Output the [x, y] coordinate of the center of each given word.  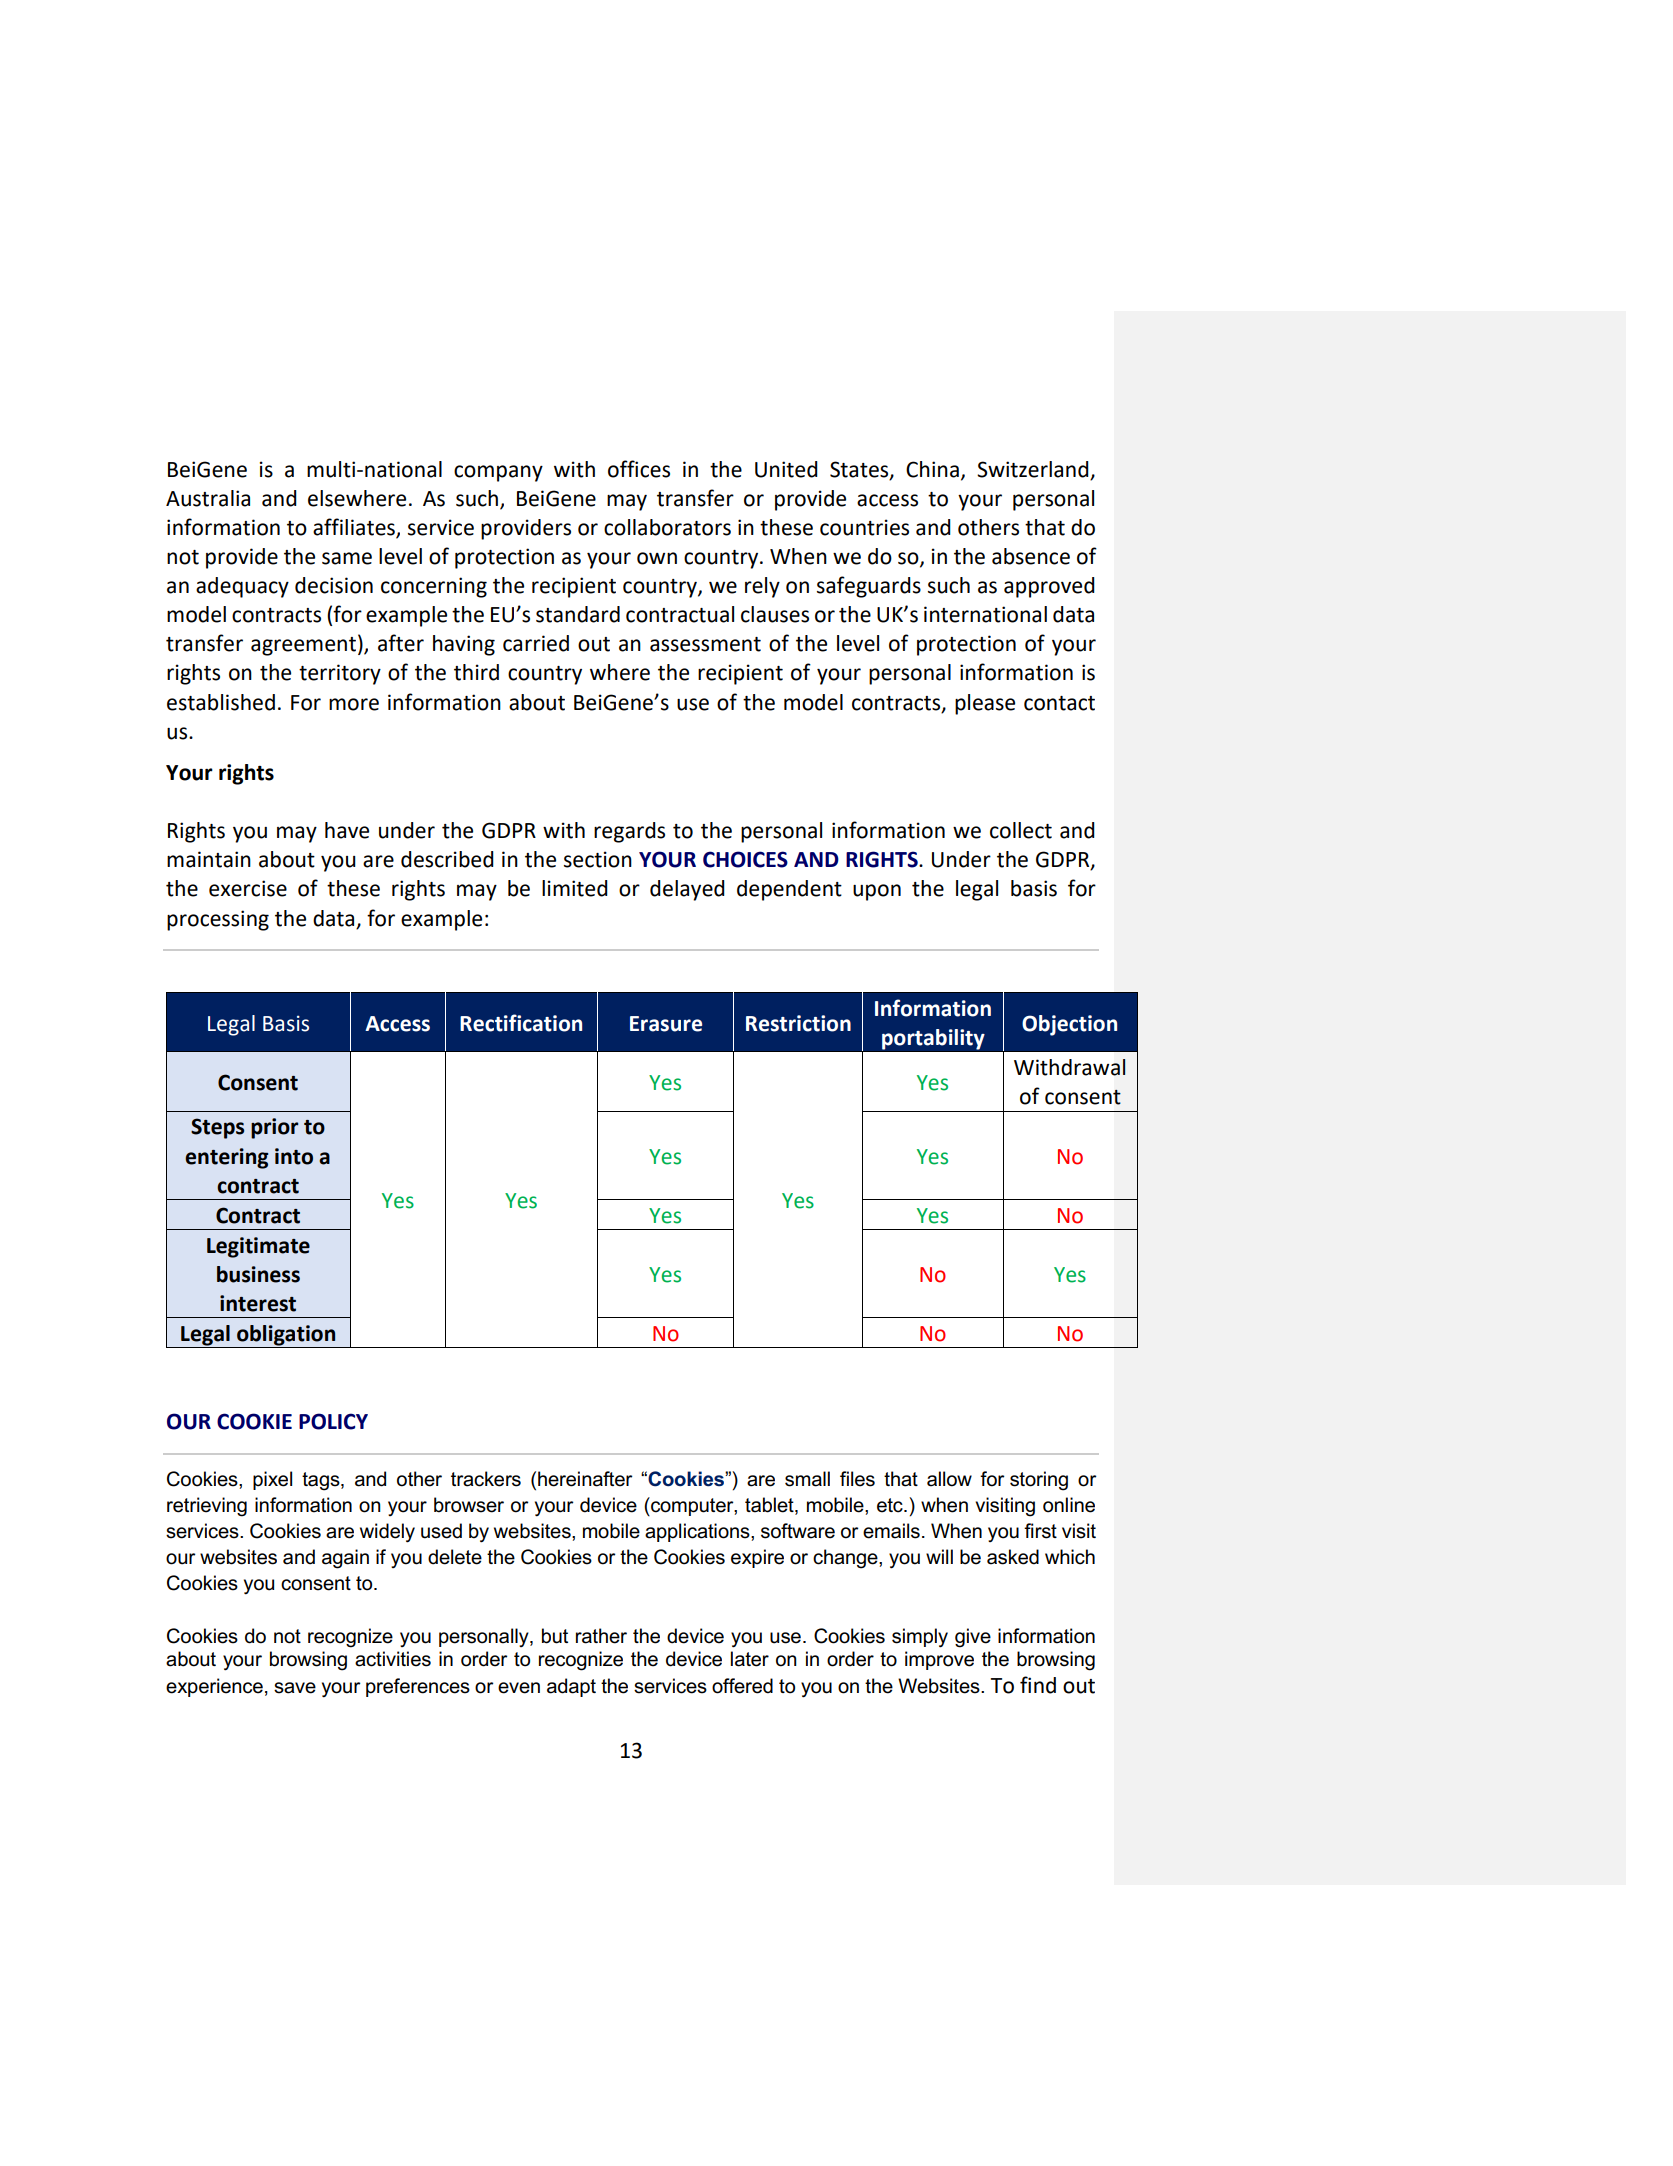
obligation [286, 1336]
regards [629, 832]
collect [1021, 830]
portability [933, 1039]
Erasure [666, 1024]
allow [949, 1479]
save [295, 1688]
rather [601, 1636]
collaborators [667, 527]
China [932, 469]
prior [275, 1128]
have [347, 830]
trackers [486, 1479]
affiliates [355, 528]
